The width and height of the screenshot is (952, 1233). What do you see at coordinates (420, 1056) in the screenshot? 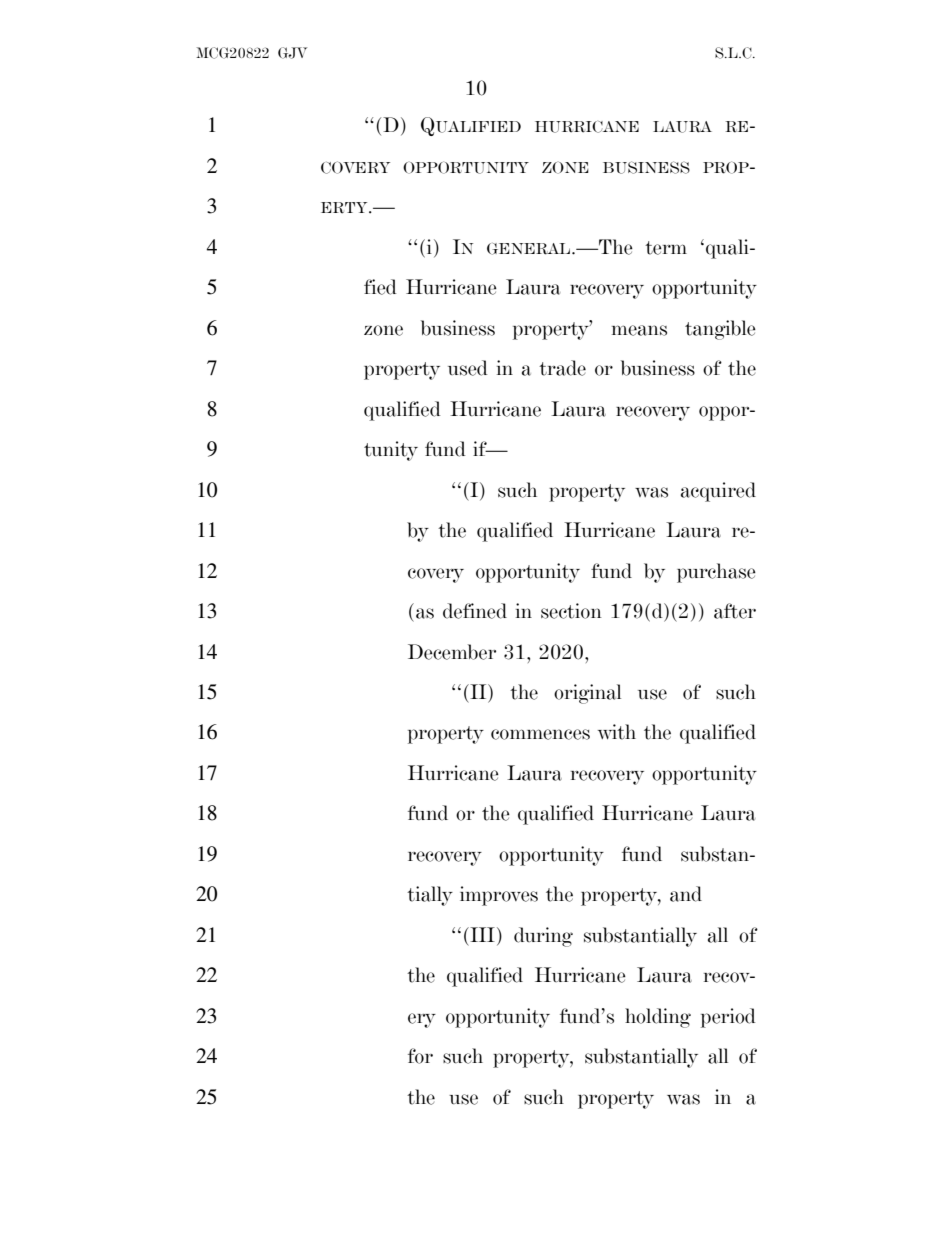
I see `for` at bounding box center [420, 1056].
